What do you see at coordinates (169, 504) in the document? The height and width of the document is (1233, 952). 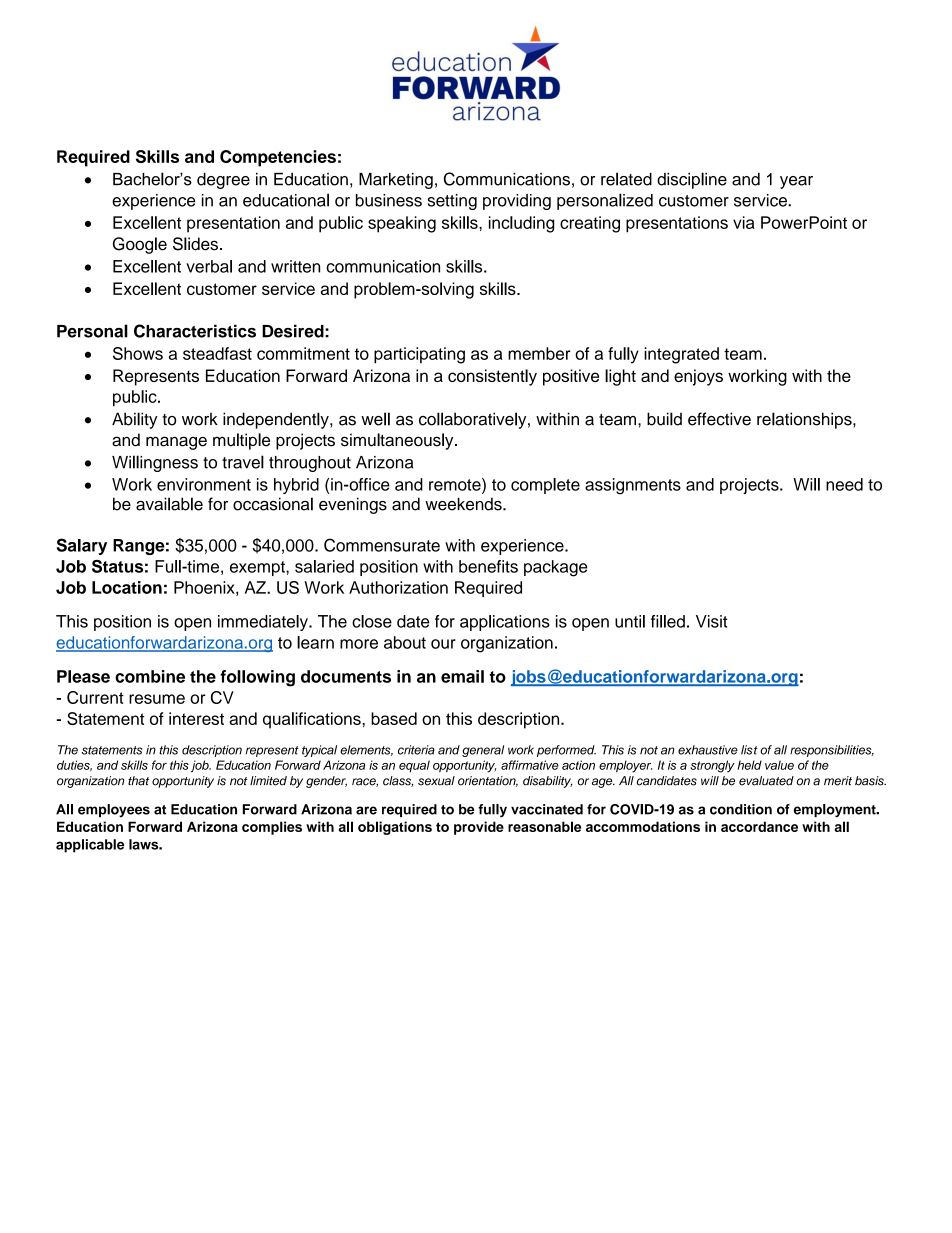 I see `available` at bounding box center [169, 504].
